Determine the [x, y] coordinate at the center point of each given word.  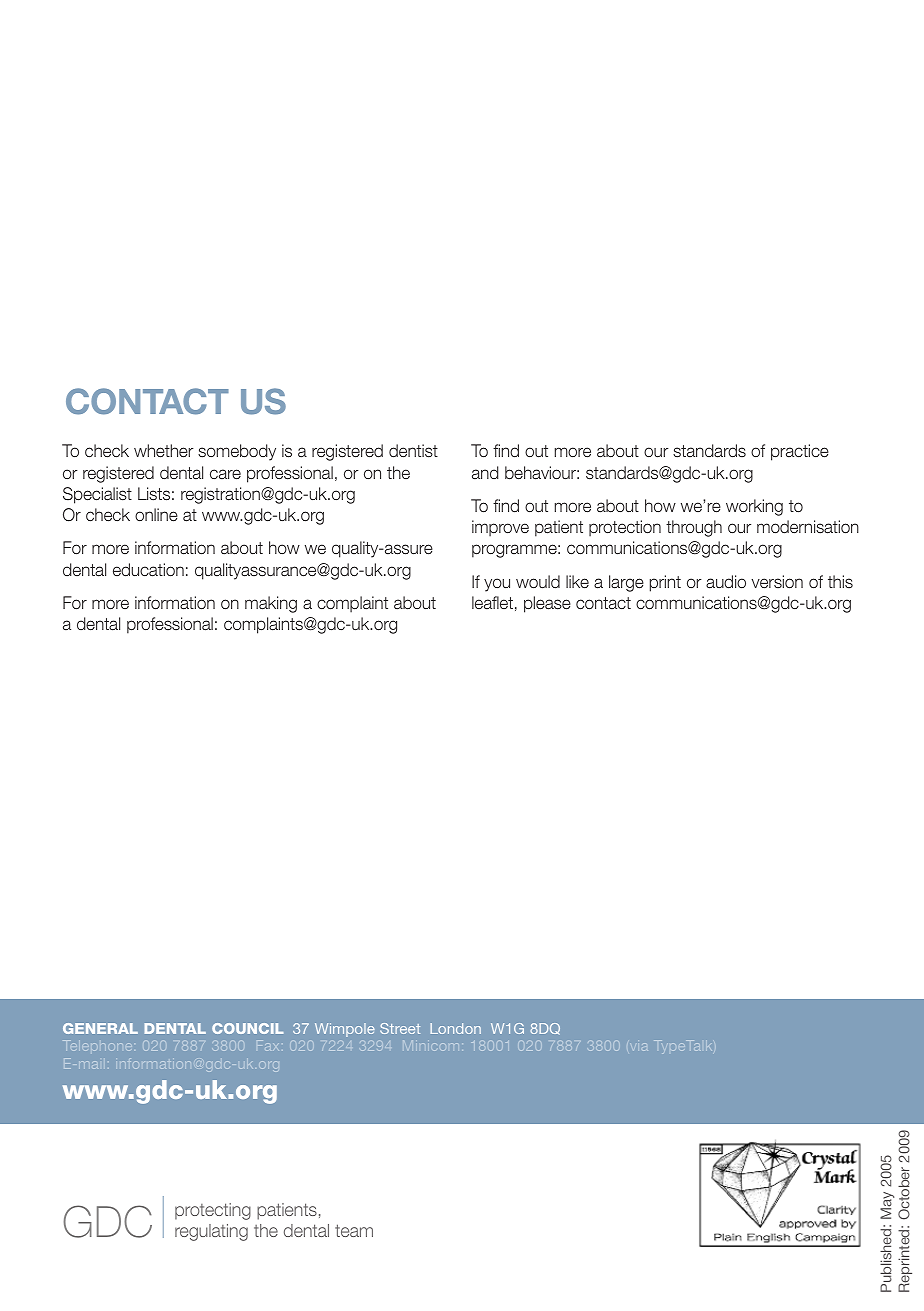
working [754, 507]
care [225, 474]
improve [500, 528]
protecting [213, 1211]
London [455, 1028]
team [354, 1230]
